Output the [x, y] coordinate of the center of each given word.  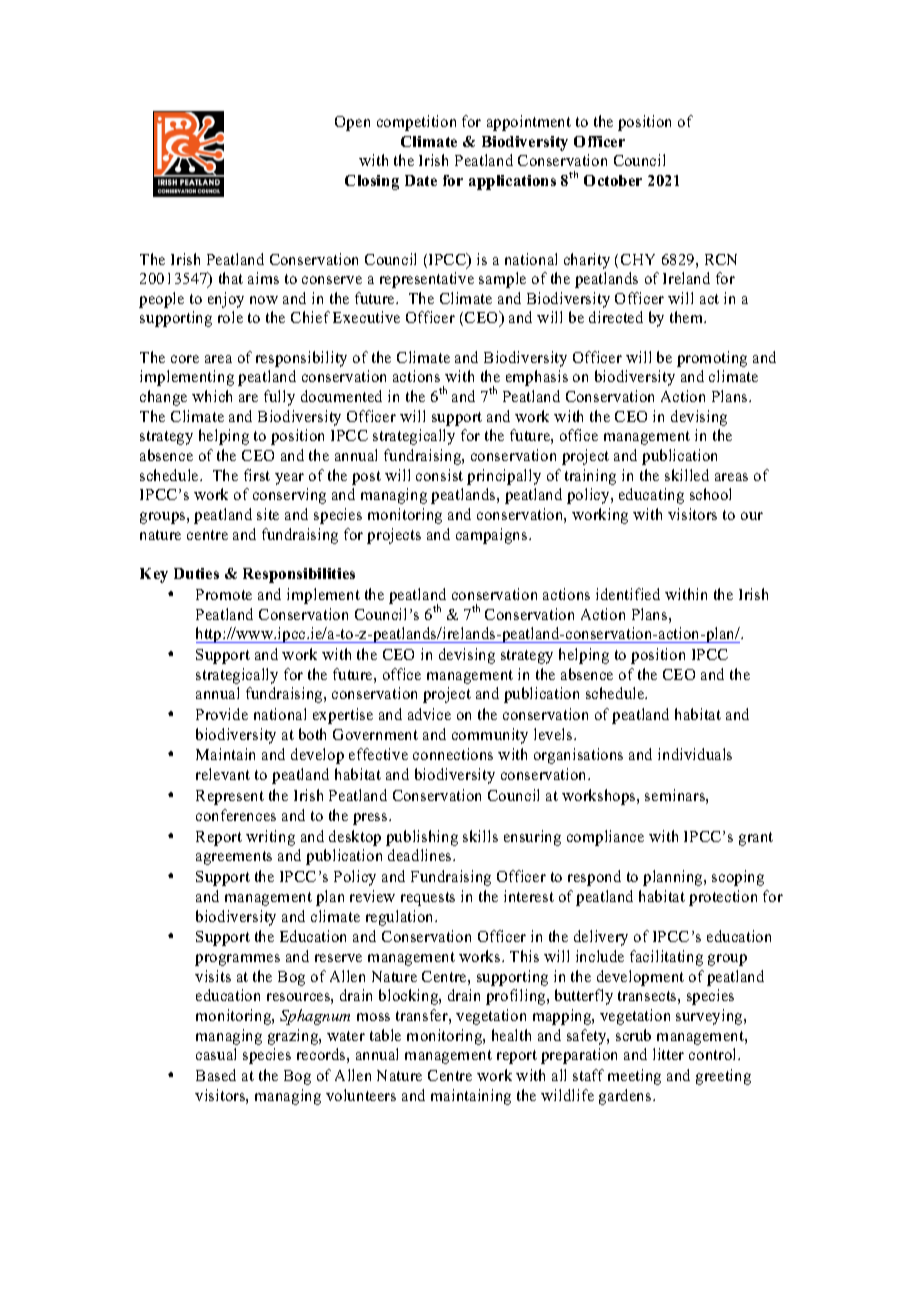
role [230, 317]
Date [421, 180]
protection [723, 898]
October [613, 180]
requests [428, 899]
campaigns [493, 536]
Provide [222, 714]
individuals [695, 754]
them [688, 317]
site [268, 514]
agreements [234, 858]
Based [216, 1075]
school [710, 494]
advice [429, 714]
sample [502, 280]
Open [352, 123]
